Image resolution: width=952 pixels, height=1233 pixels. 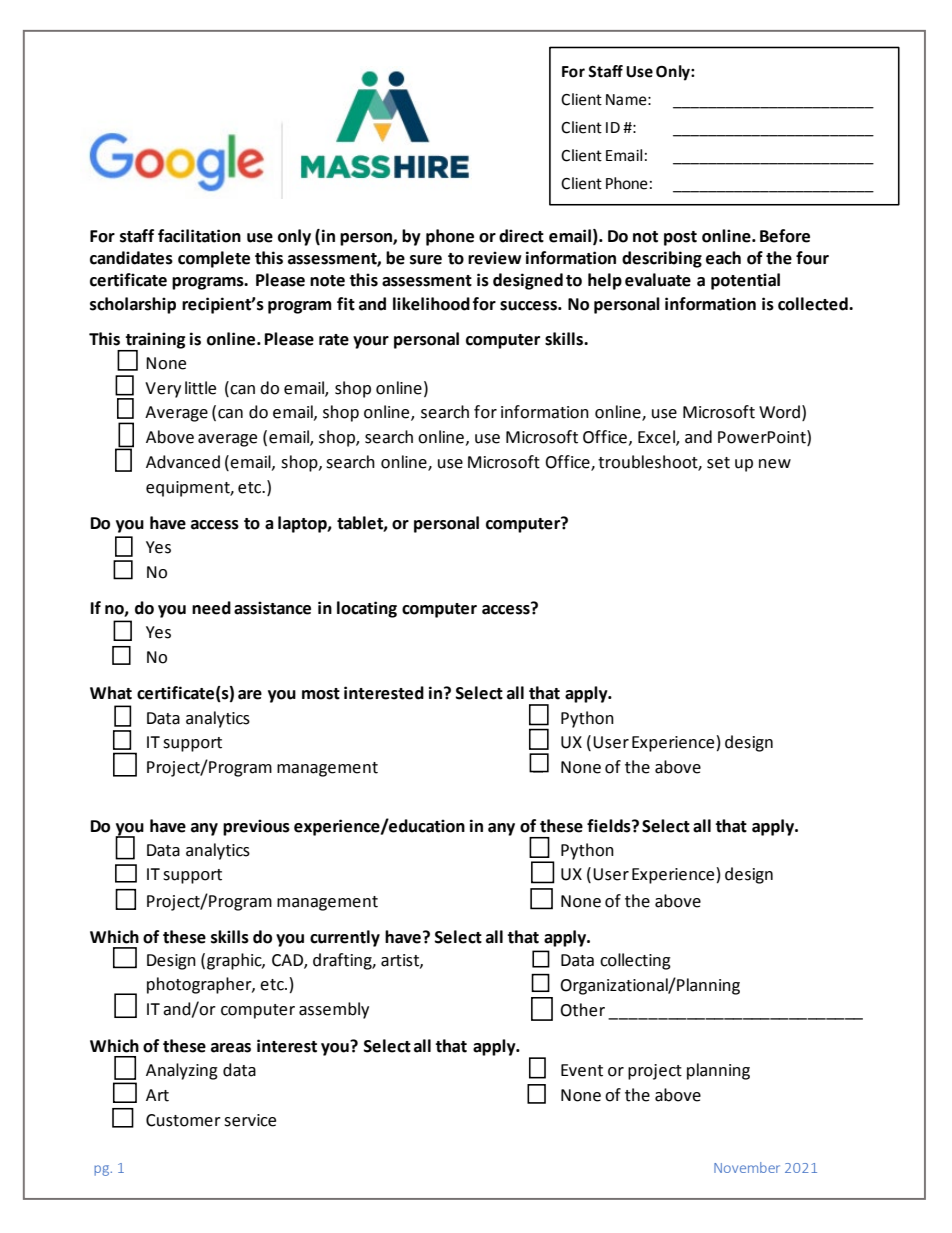 What do you see at coordinates (610, 826) in the screenshot?
I see `fields` at bounding box center [610, 826].
